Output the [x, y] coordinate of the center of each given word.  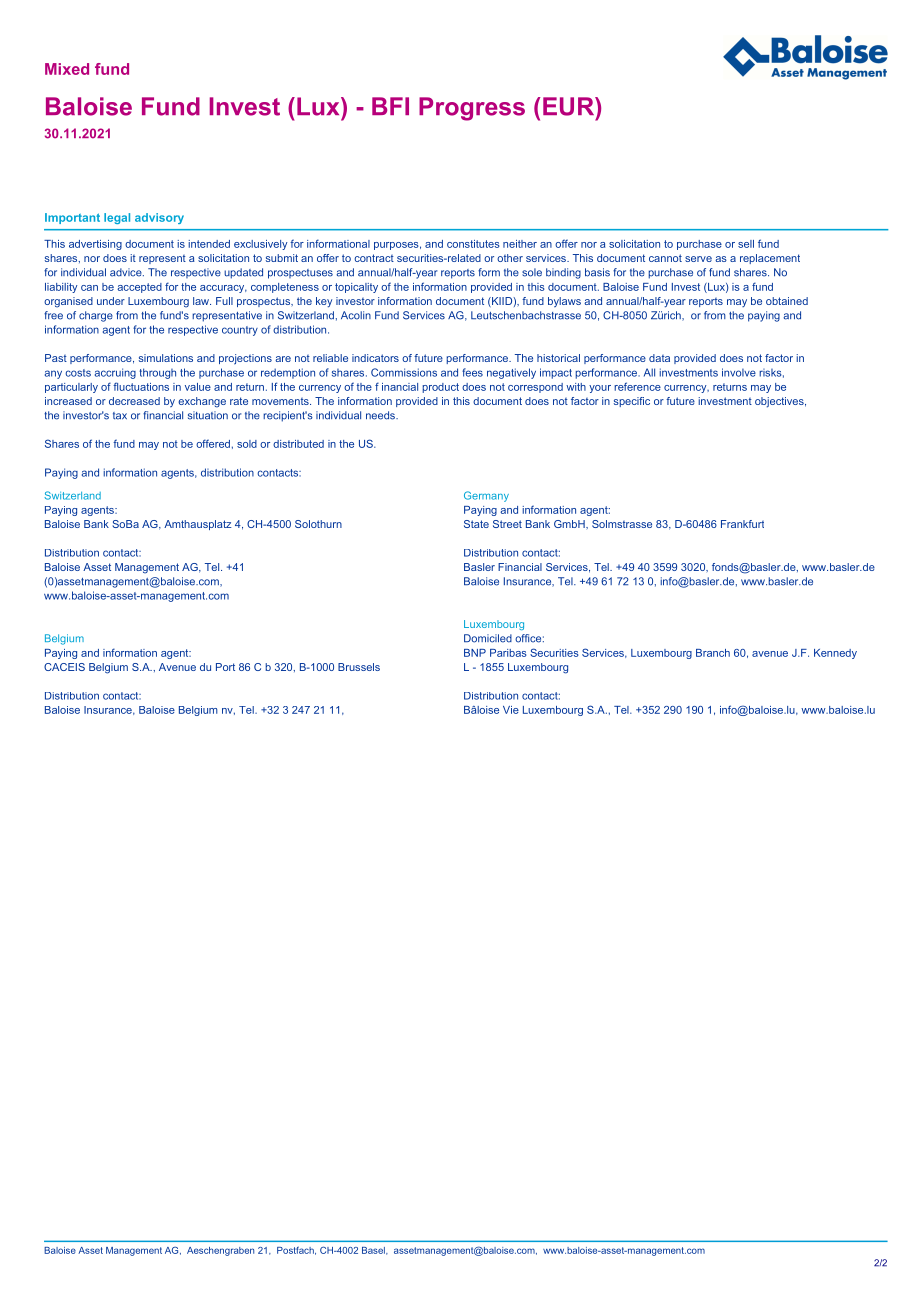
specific [632, 402]
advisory [159, 218]
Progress [472, 109]
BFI [390, 106]
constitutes [473, 244]
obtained [787, 301]
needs [381, 415]
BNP [475, 653]
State [476, 524]
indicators [375, 358]
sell [746, 244]
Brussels [359, 667]
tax [120, 416]
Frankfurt [742, 524]
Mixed [67, 69]
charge [96, 316]
